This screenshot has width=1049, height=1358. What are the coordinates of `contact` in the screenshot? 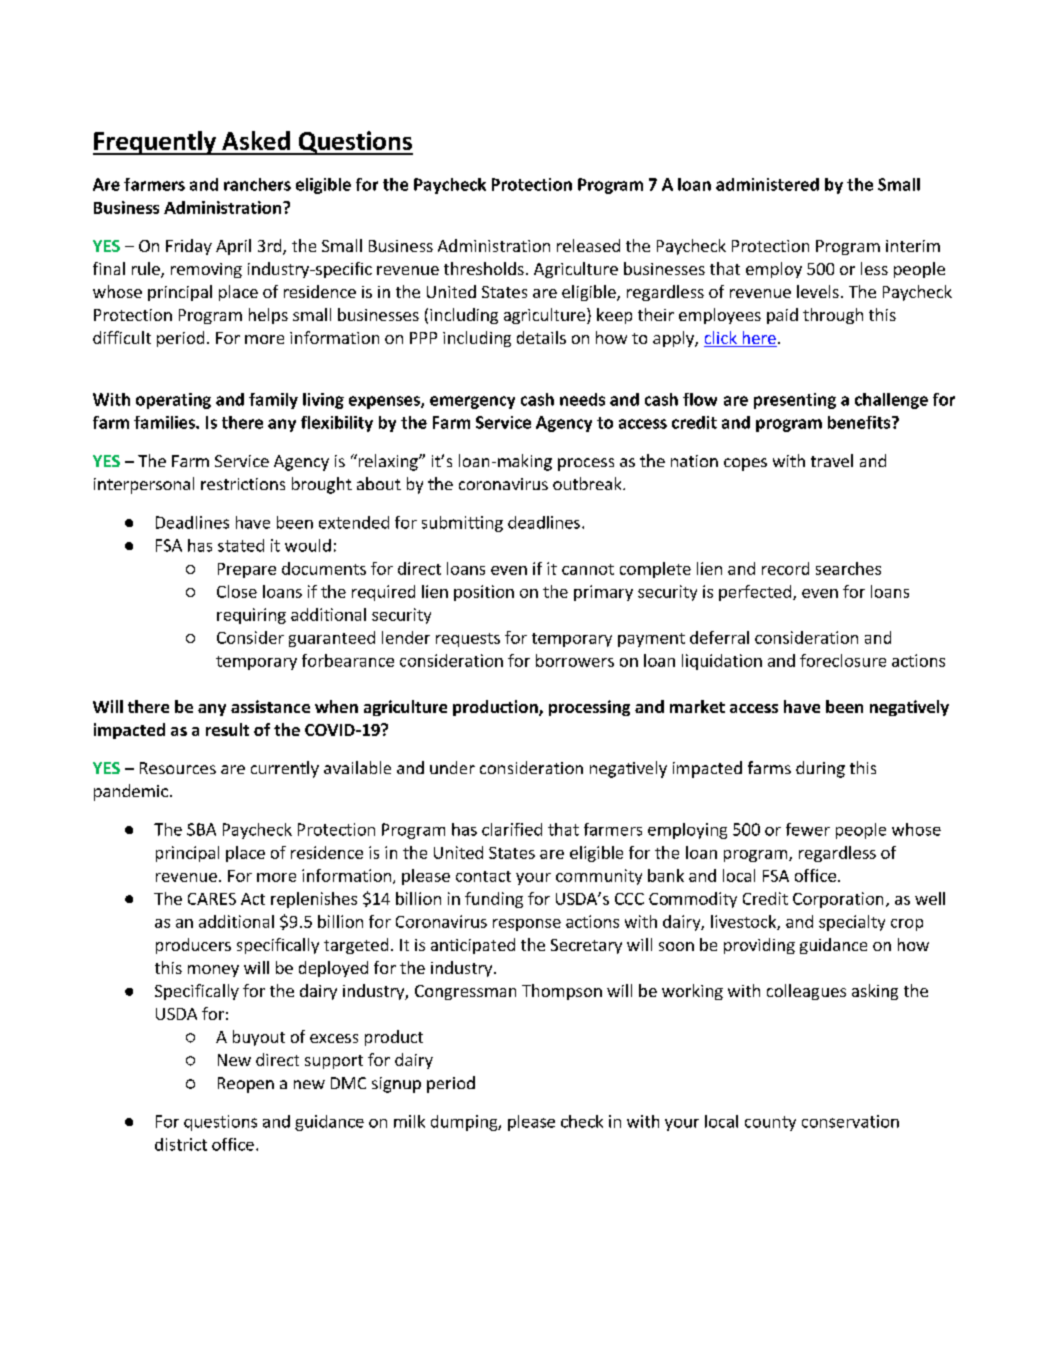 It's located at (483, 876).
